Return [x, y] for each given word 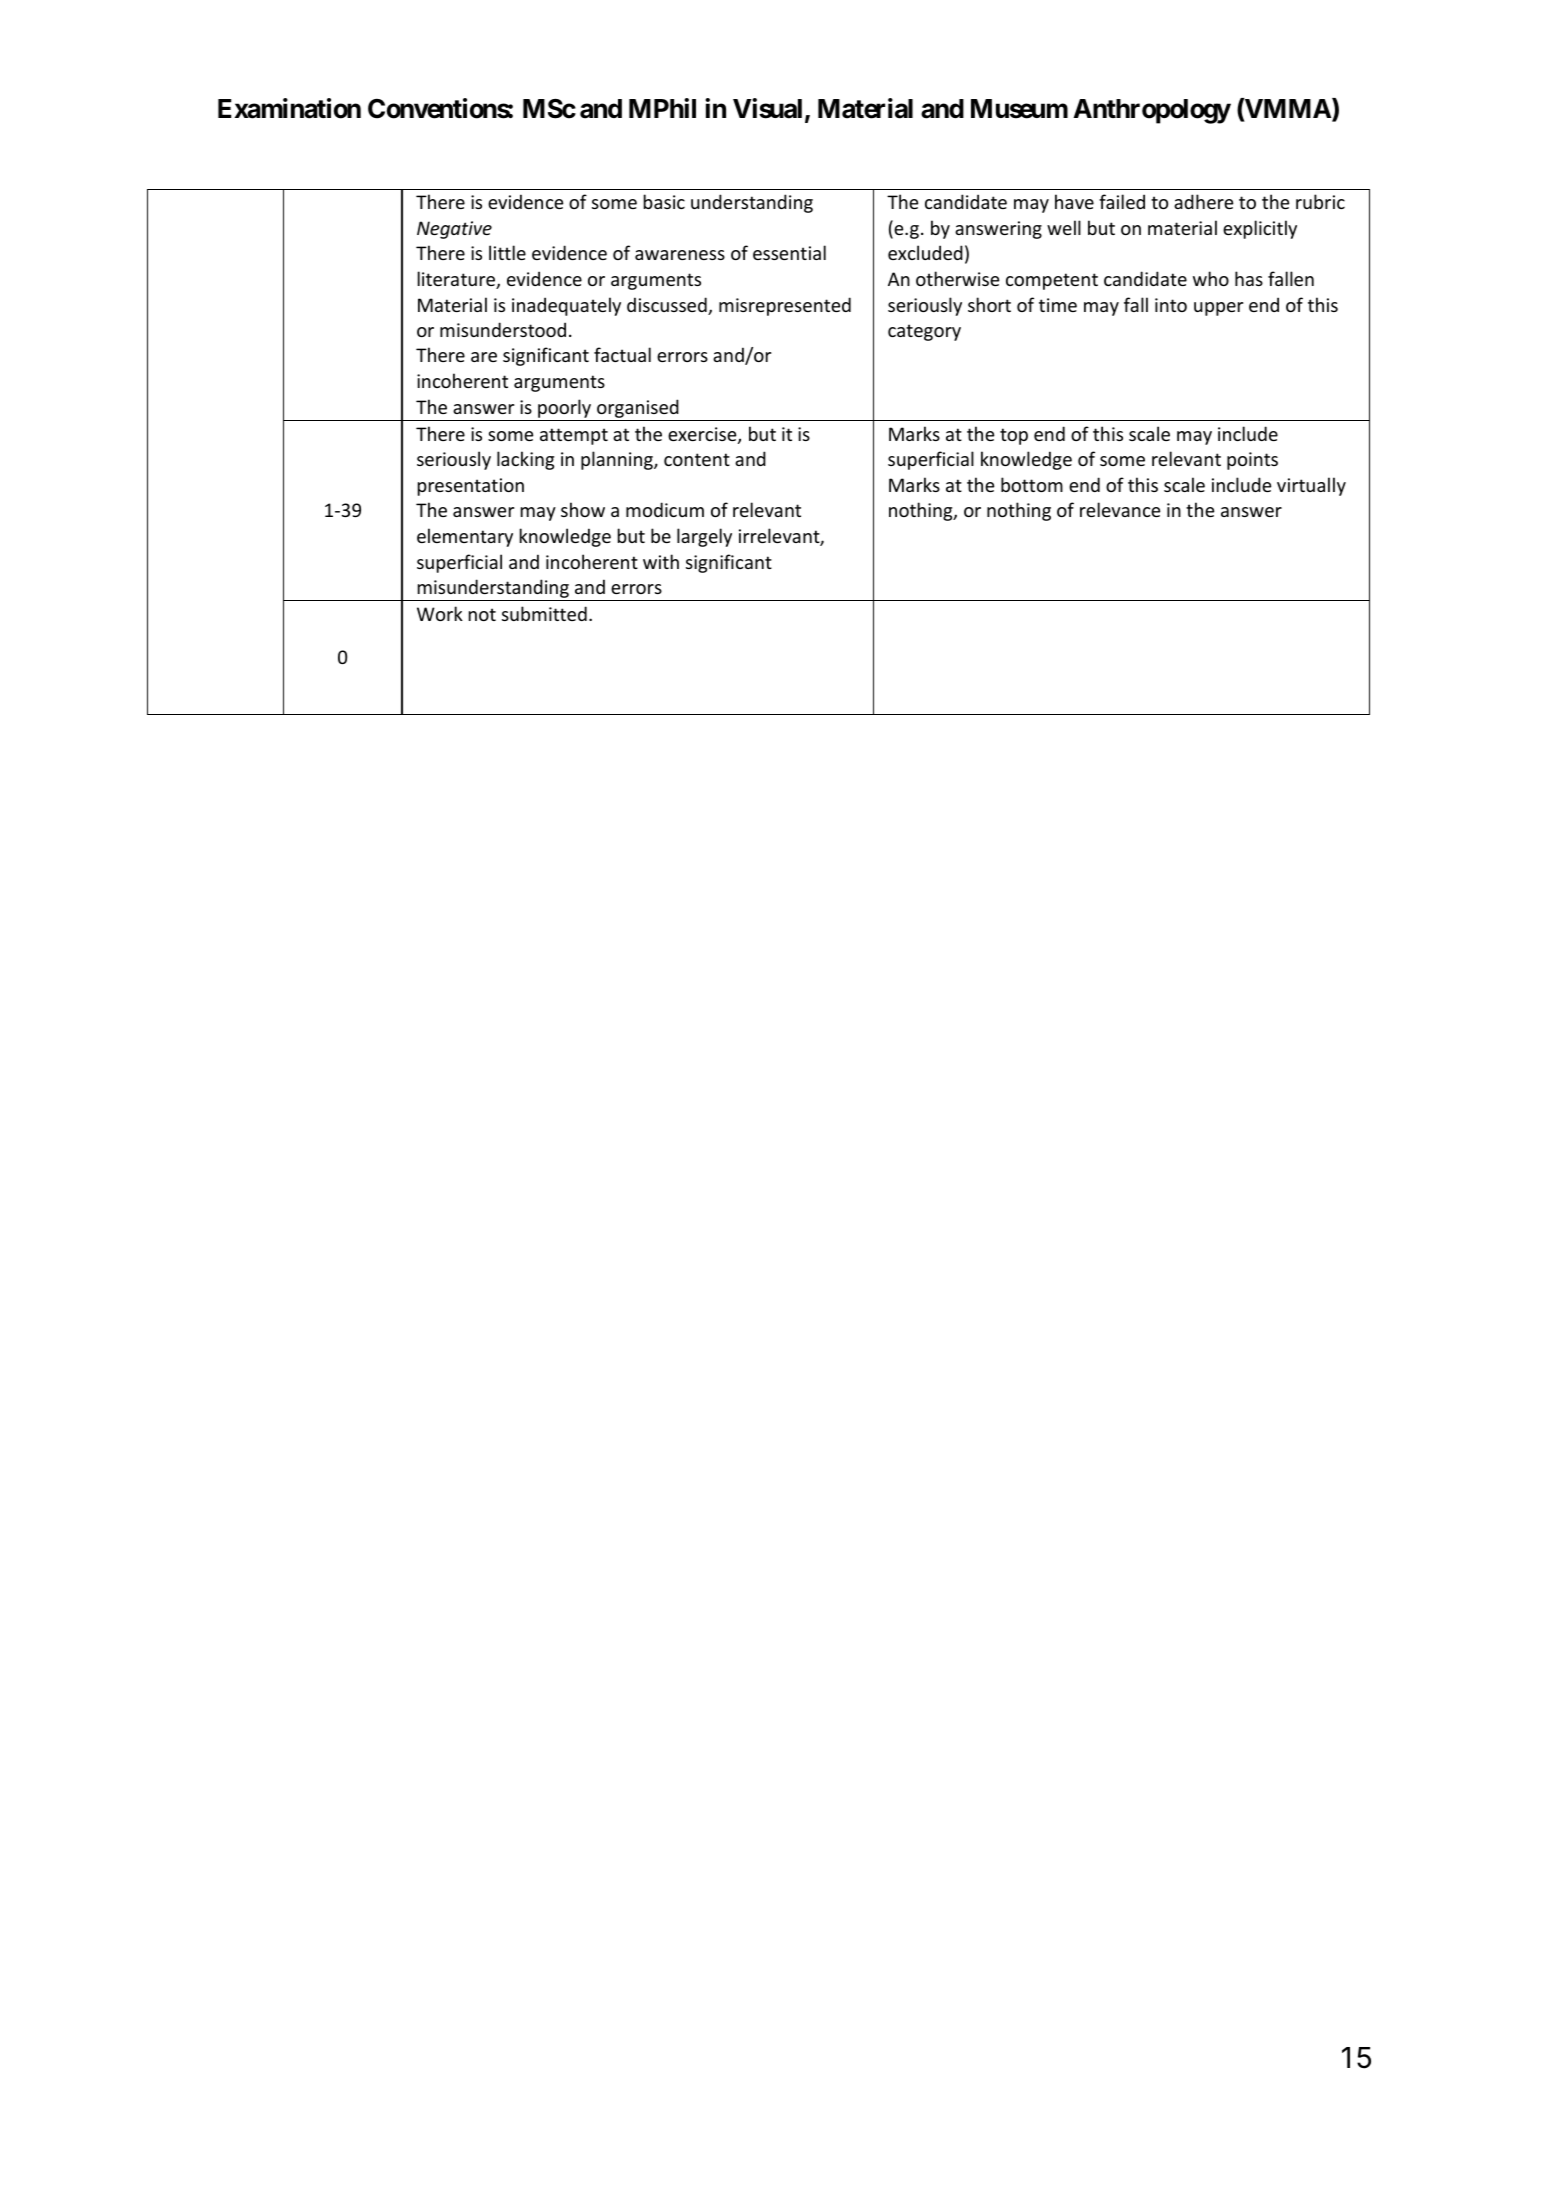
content [697, 459]
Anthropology [1152, 111]
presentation [471, 487]
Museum [1019, 109]
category [924, 332]
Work [440, 613]
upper [1218, 309]
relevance [1120, 509]
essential [789, 252]
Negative [454, 230]
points [1252, 461]
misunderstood [503, 329]
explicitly [1260, 229]
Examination [289, 108]
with [661, 561]
